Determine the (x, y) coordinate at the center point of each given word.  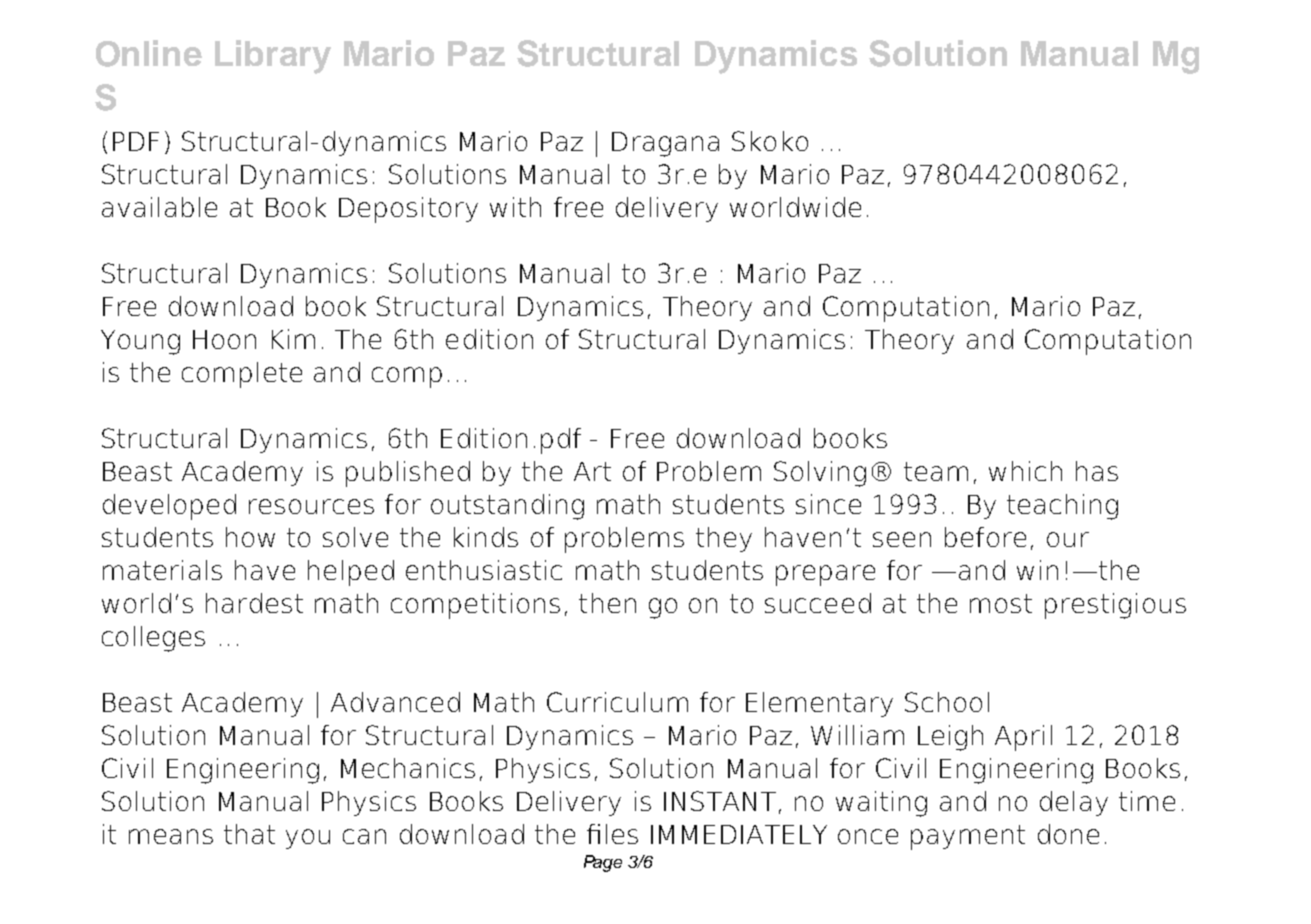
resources (311, 506)
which (1025, 471)
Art (592, 471)
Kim (293, 339)
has (1097, 471)
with (515, 207)
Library (273, 57)
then (607, 603)
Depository (408, 210)
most (1001, 603)
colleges (153, 639)
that (249, 834)
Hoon (224, 339)
